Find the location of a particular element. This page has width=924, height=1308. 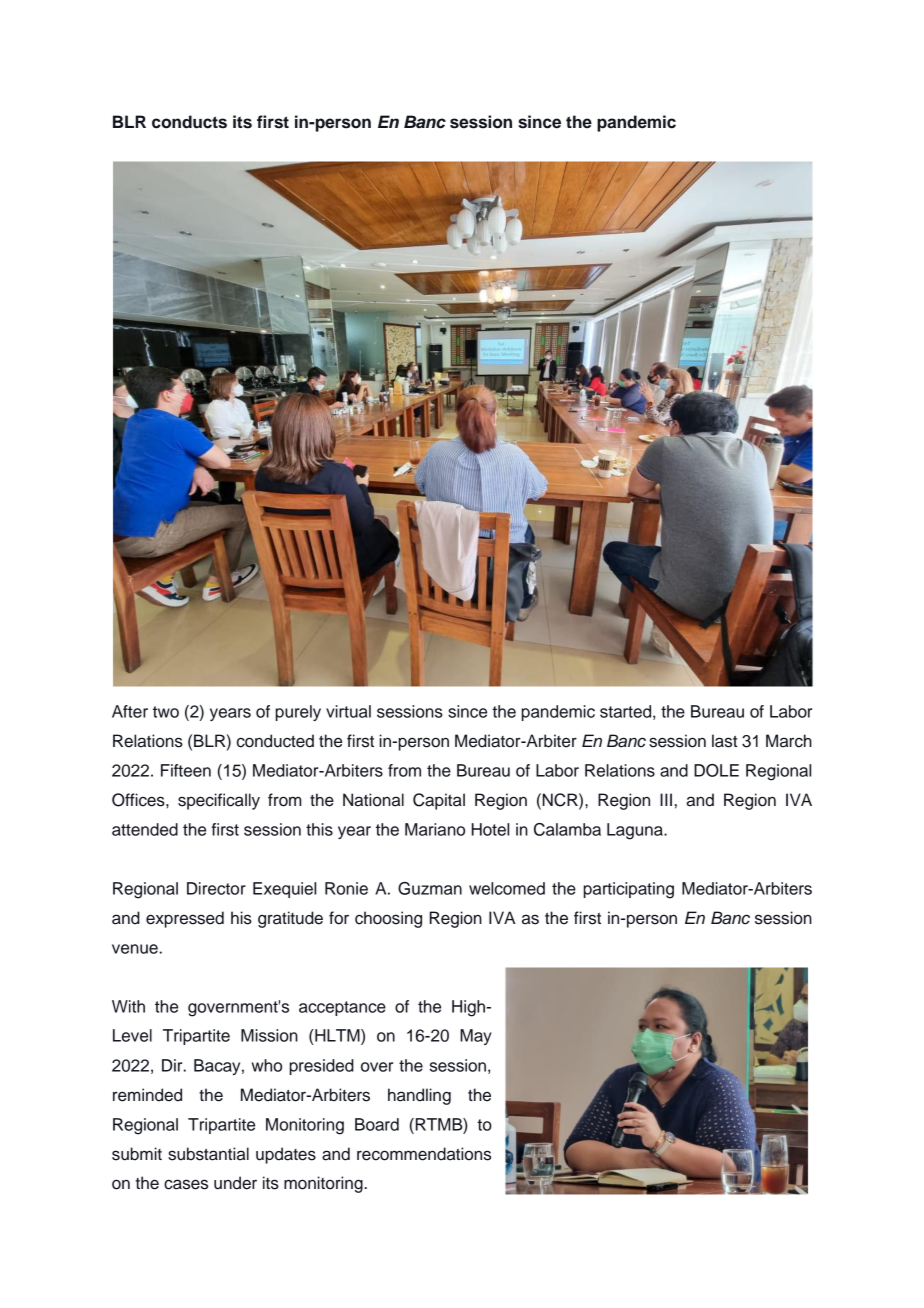

recommendations is located at coordinates (424, 1154).
